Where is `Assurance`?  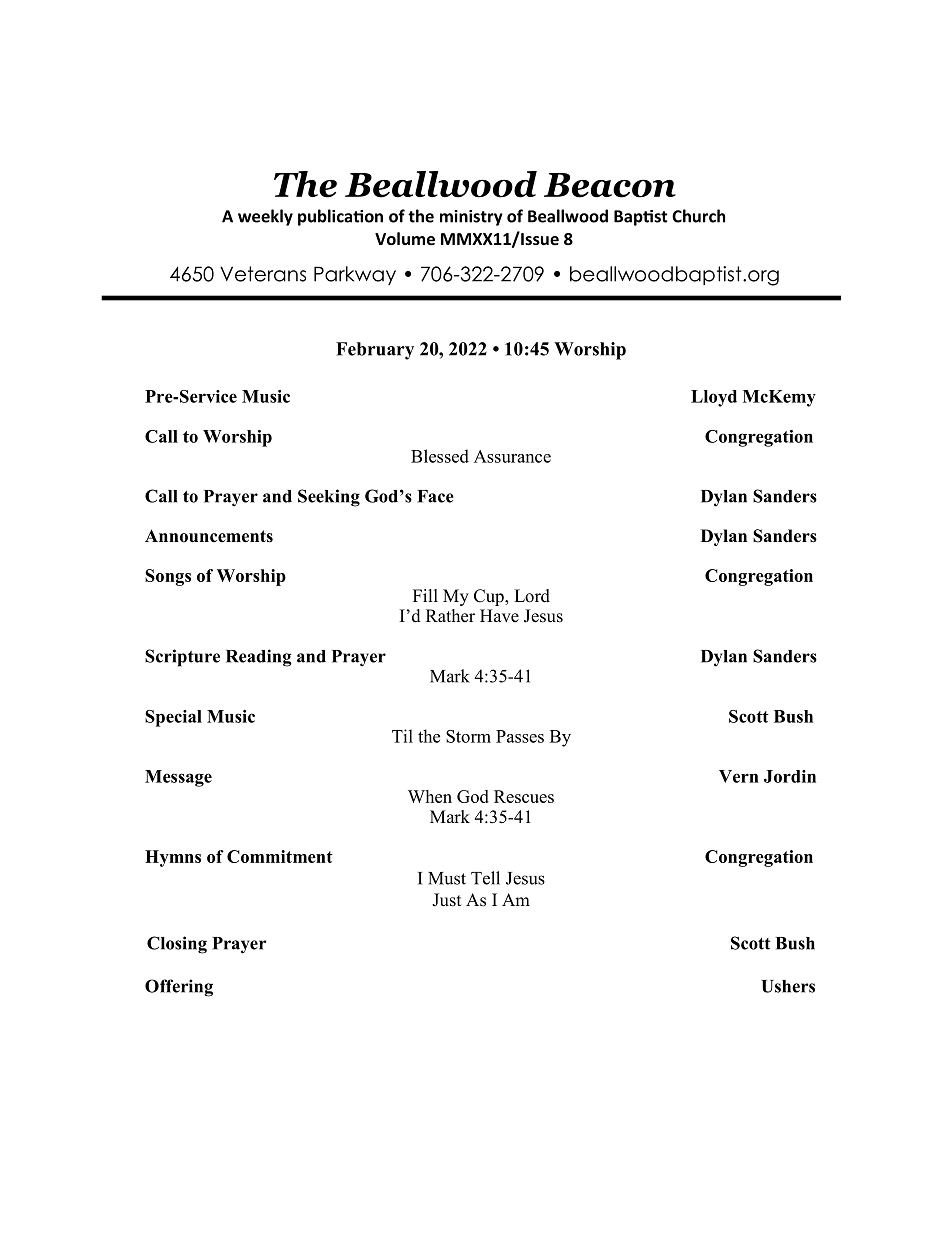
Assurance is located at coordinates (512, 456).
